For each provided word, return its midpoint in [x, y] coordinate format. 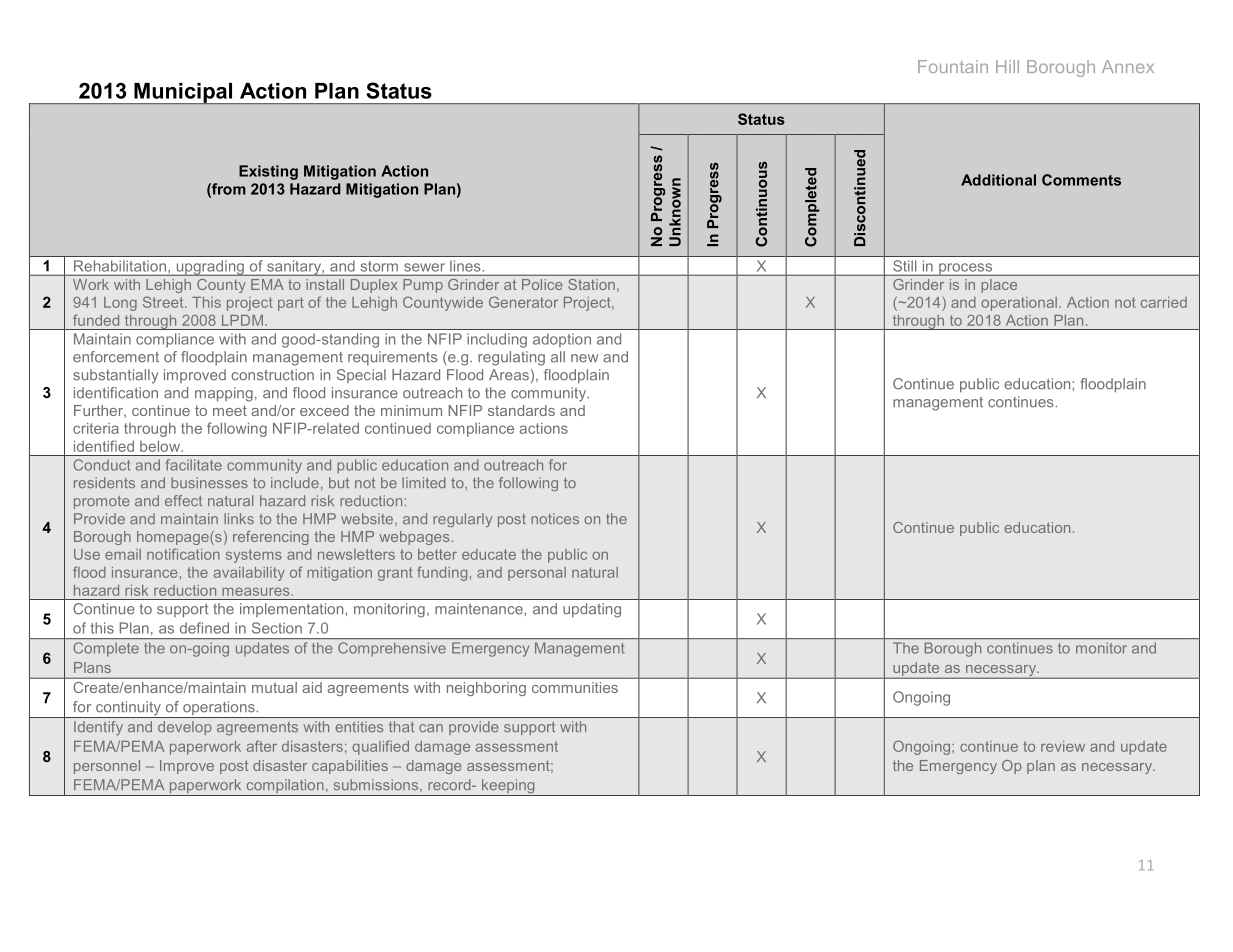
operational [1019, 304]
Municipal [183, 94]
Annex [1128, 66]
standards [521, 410]
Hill [1007, 66]
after [262, 746]
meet [230, 410]
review [1063, 746]
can [431, 728]
